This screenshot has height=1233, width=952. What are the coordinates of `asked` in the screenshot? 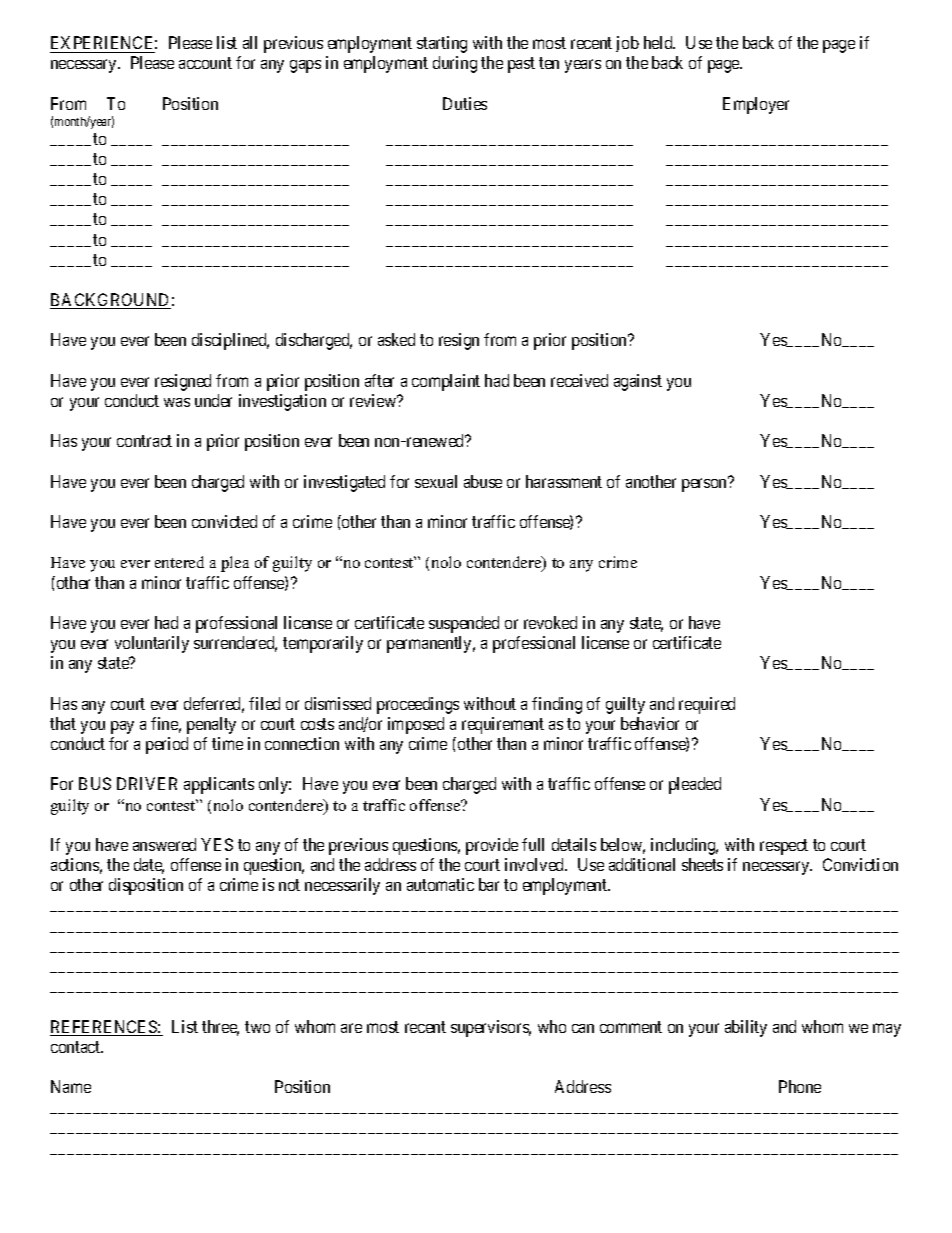 It's located at (396, 339).
